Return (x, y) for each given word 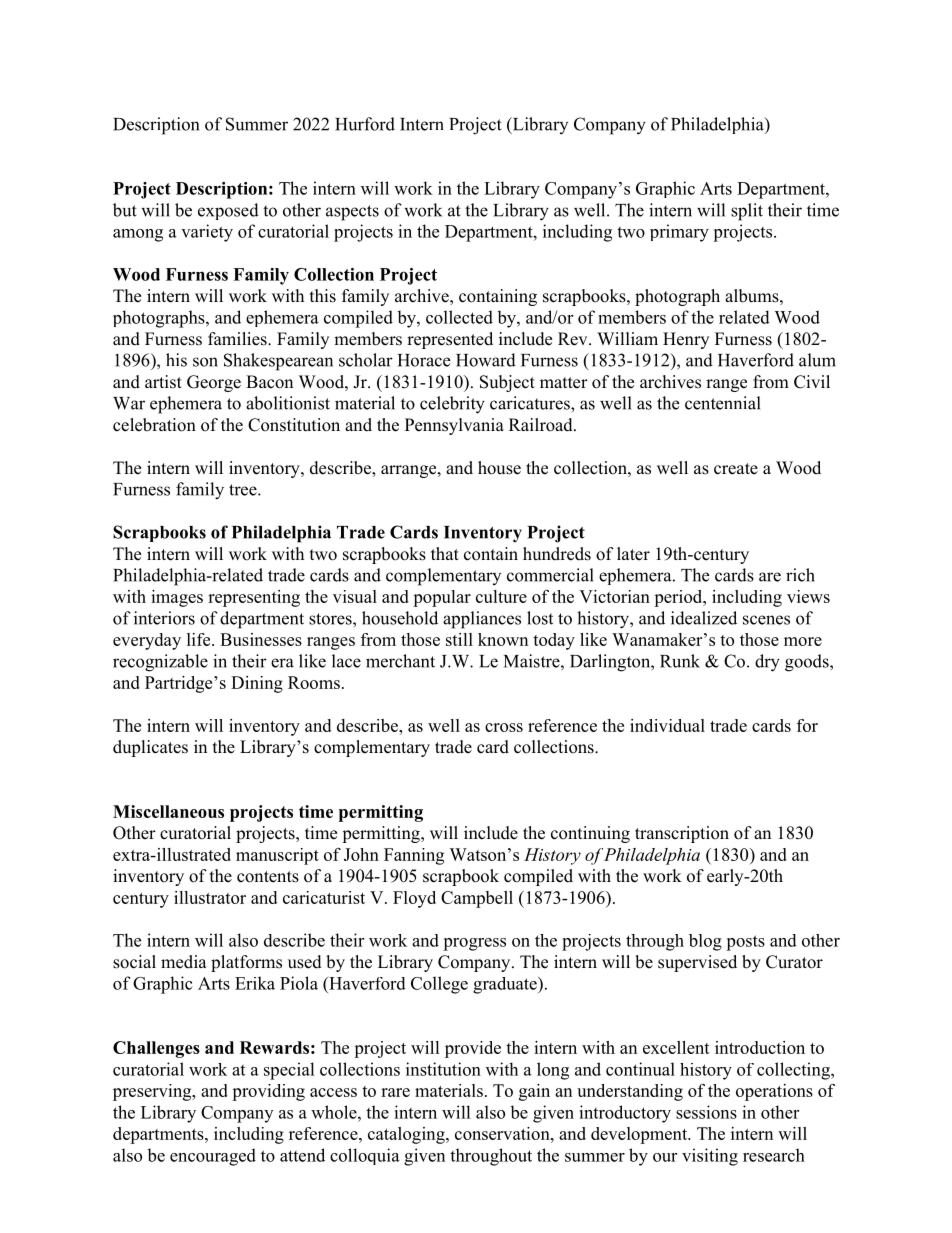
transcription (682, 834)
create (736, 469)
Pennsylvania (454, 426)
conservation (503, 1133)
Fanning (414, 856)
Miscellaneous (168, 811)
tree (244, 490)
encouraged (213, 1157)
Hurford (365, 124)
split (747, 212)
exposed (228, 211)
